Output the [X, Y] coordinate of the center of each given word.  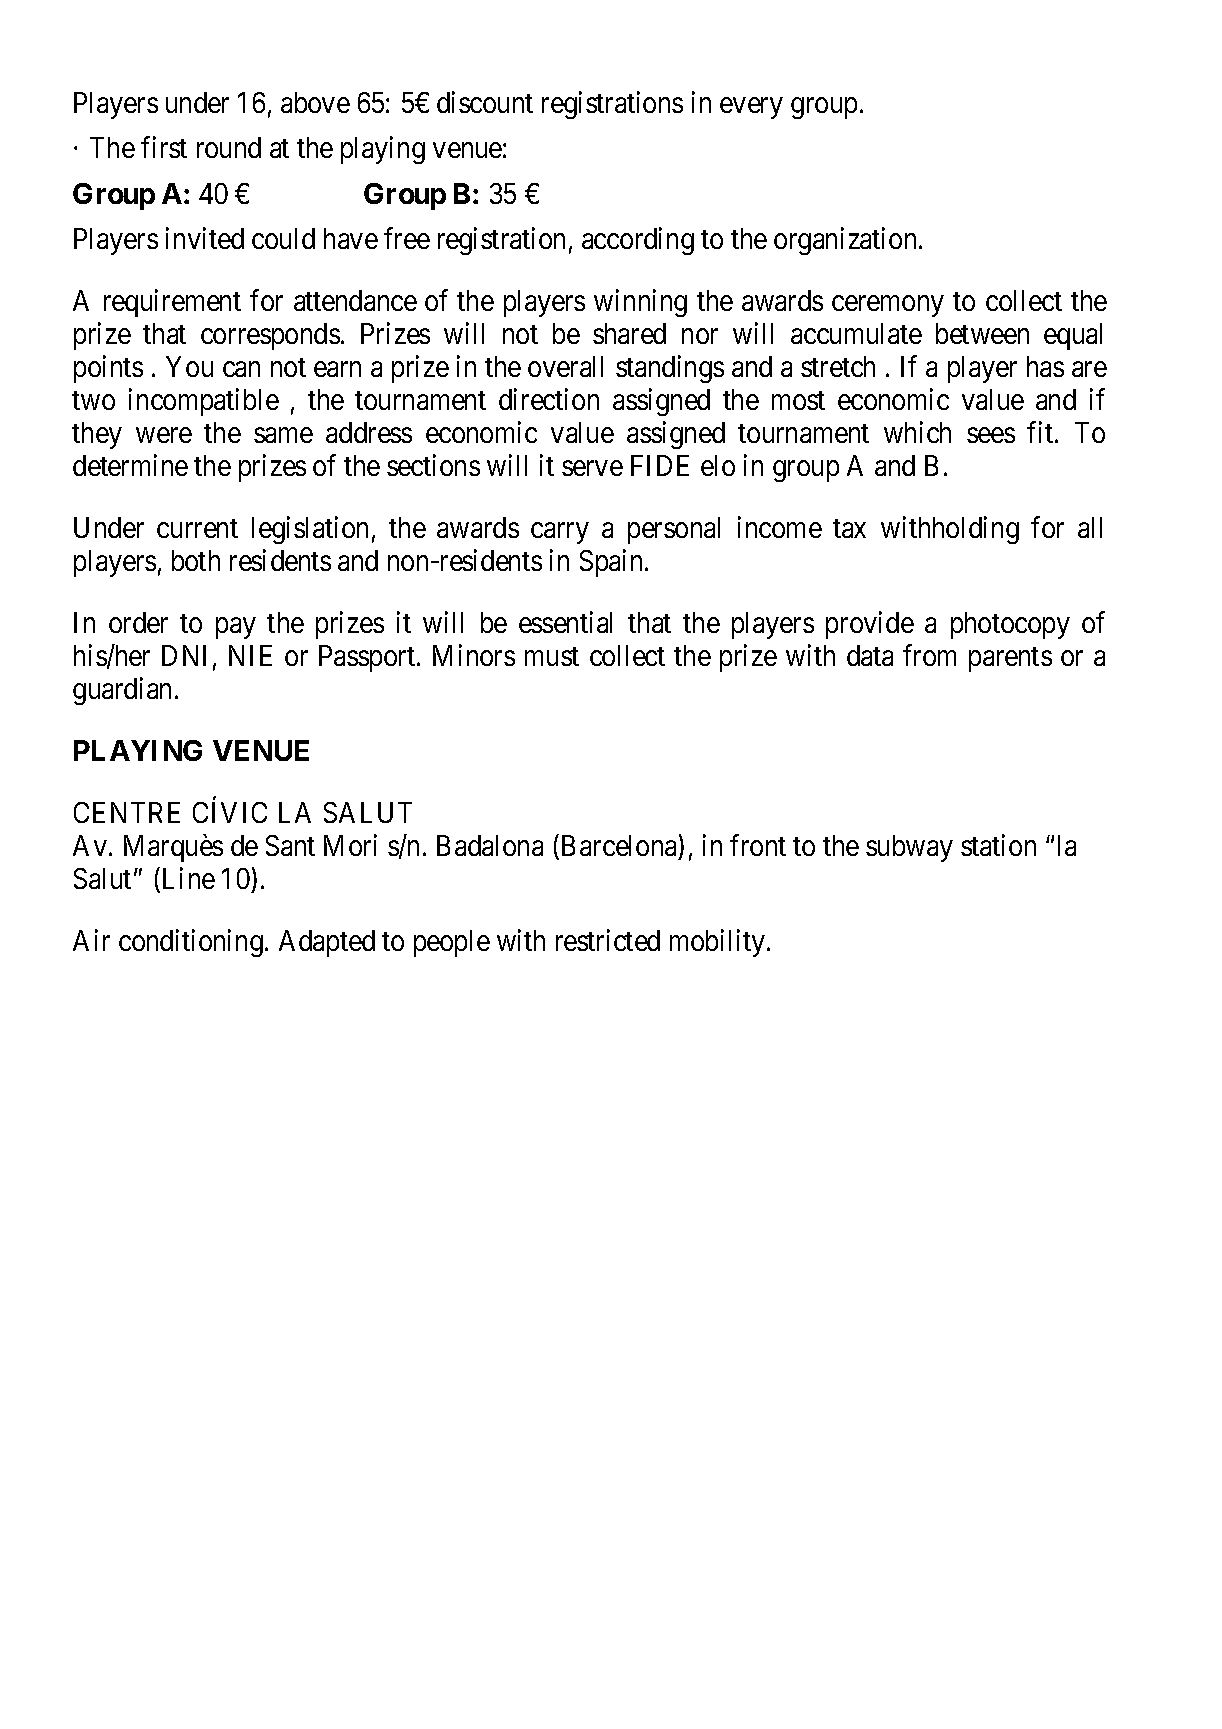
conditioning [191, 943]
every [751, 108]
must [552, 656]
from [929, 655]
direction [549, 399]
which [917, 432]
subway [909, 848]
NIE [250, 655]
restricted [608, 940]
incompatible [204, 402]
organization [845, 241]
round [229, 147]
